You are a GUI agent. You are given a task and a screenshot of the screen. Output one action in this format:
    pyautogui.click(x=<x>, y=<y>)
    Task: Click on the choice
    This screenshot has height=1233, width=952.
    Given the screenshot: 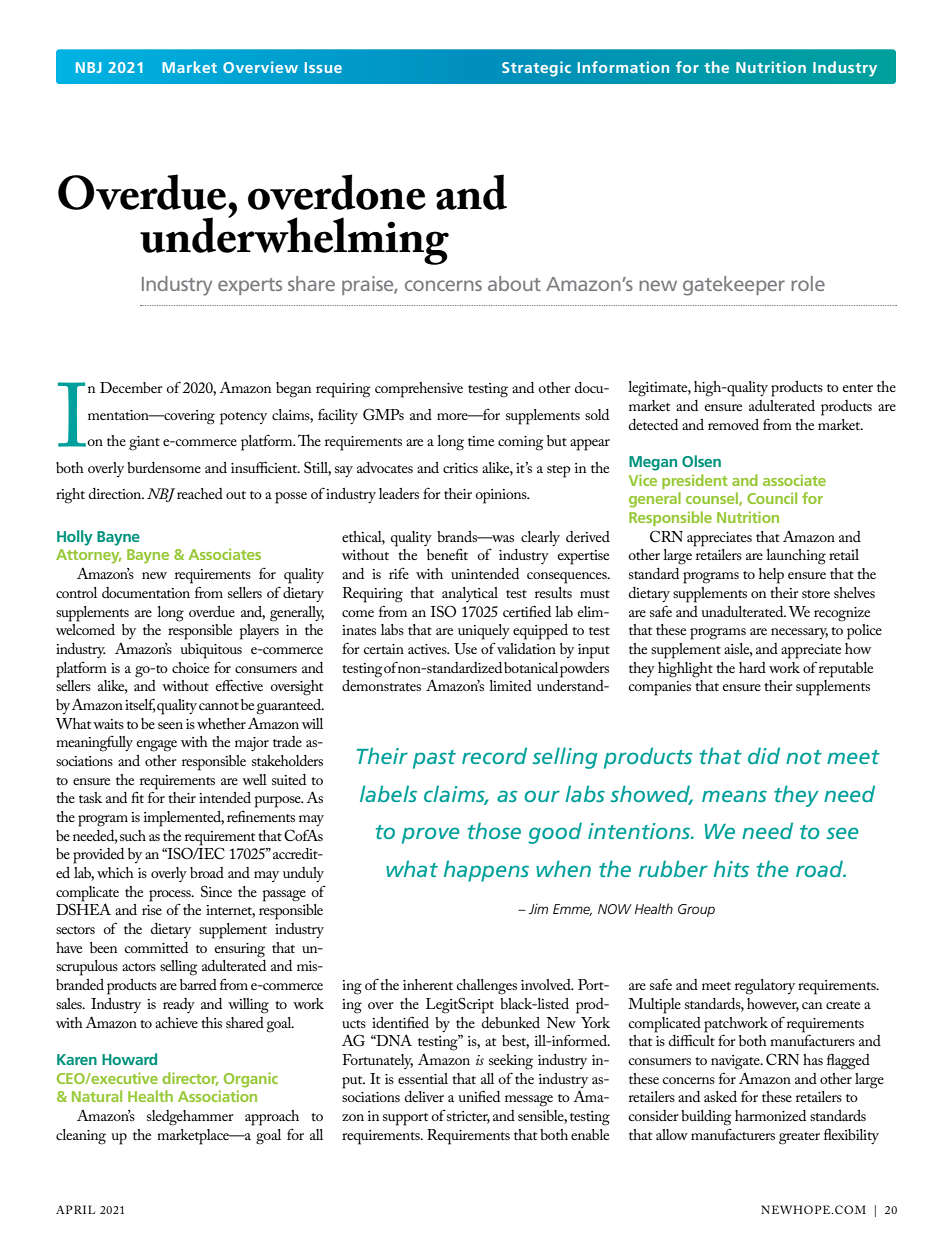 What is the action you would take?
    pyautogui.click(x=190, y=667)
